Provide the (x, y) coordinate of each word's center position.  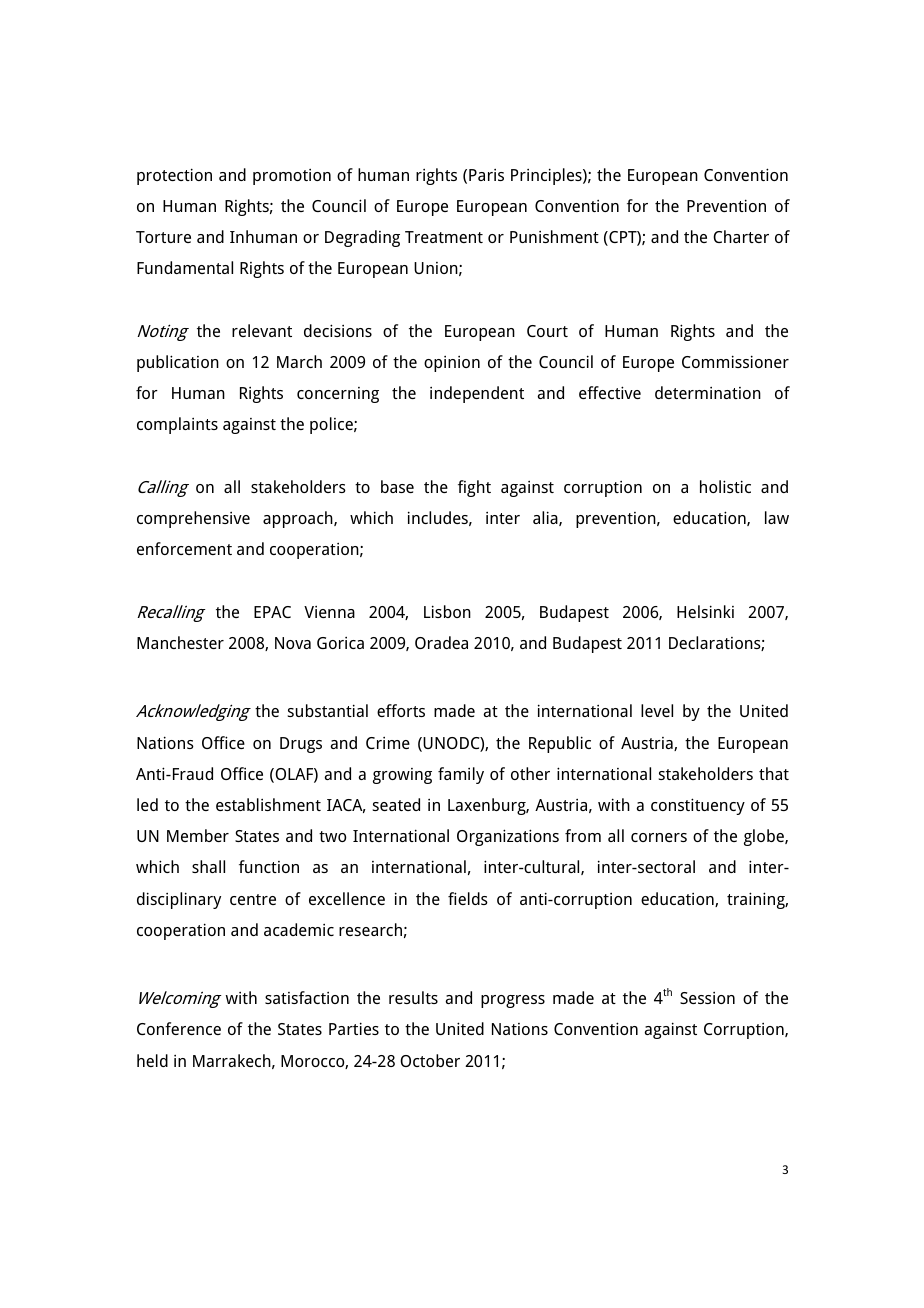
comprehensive (193, 519)
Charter (741, 236)
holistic (725, 486)
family (461, 775)
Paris (486, 175)
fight (474, 488)
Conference (179, 1028)
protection (174, 176)
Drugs (301, 745)
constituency (698, 806)
